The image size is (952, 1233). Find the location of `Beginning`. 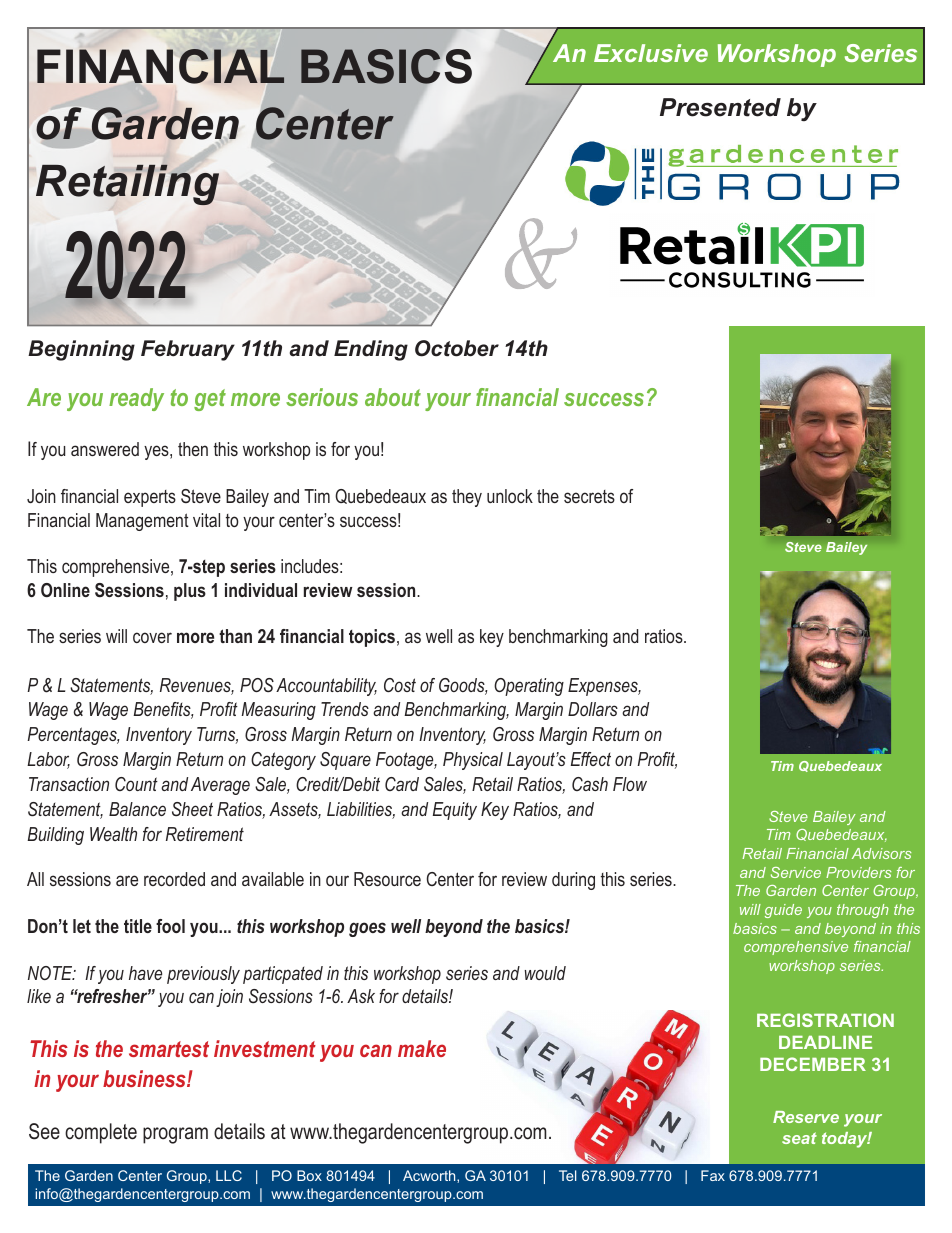

Beginning is located at coordinates (81, 350).
